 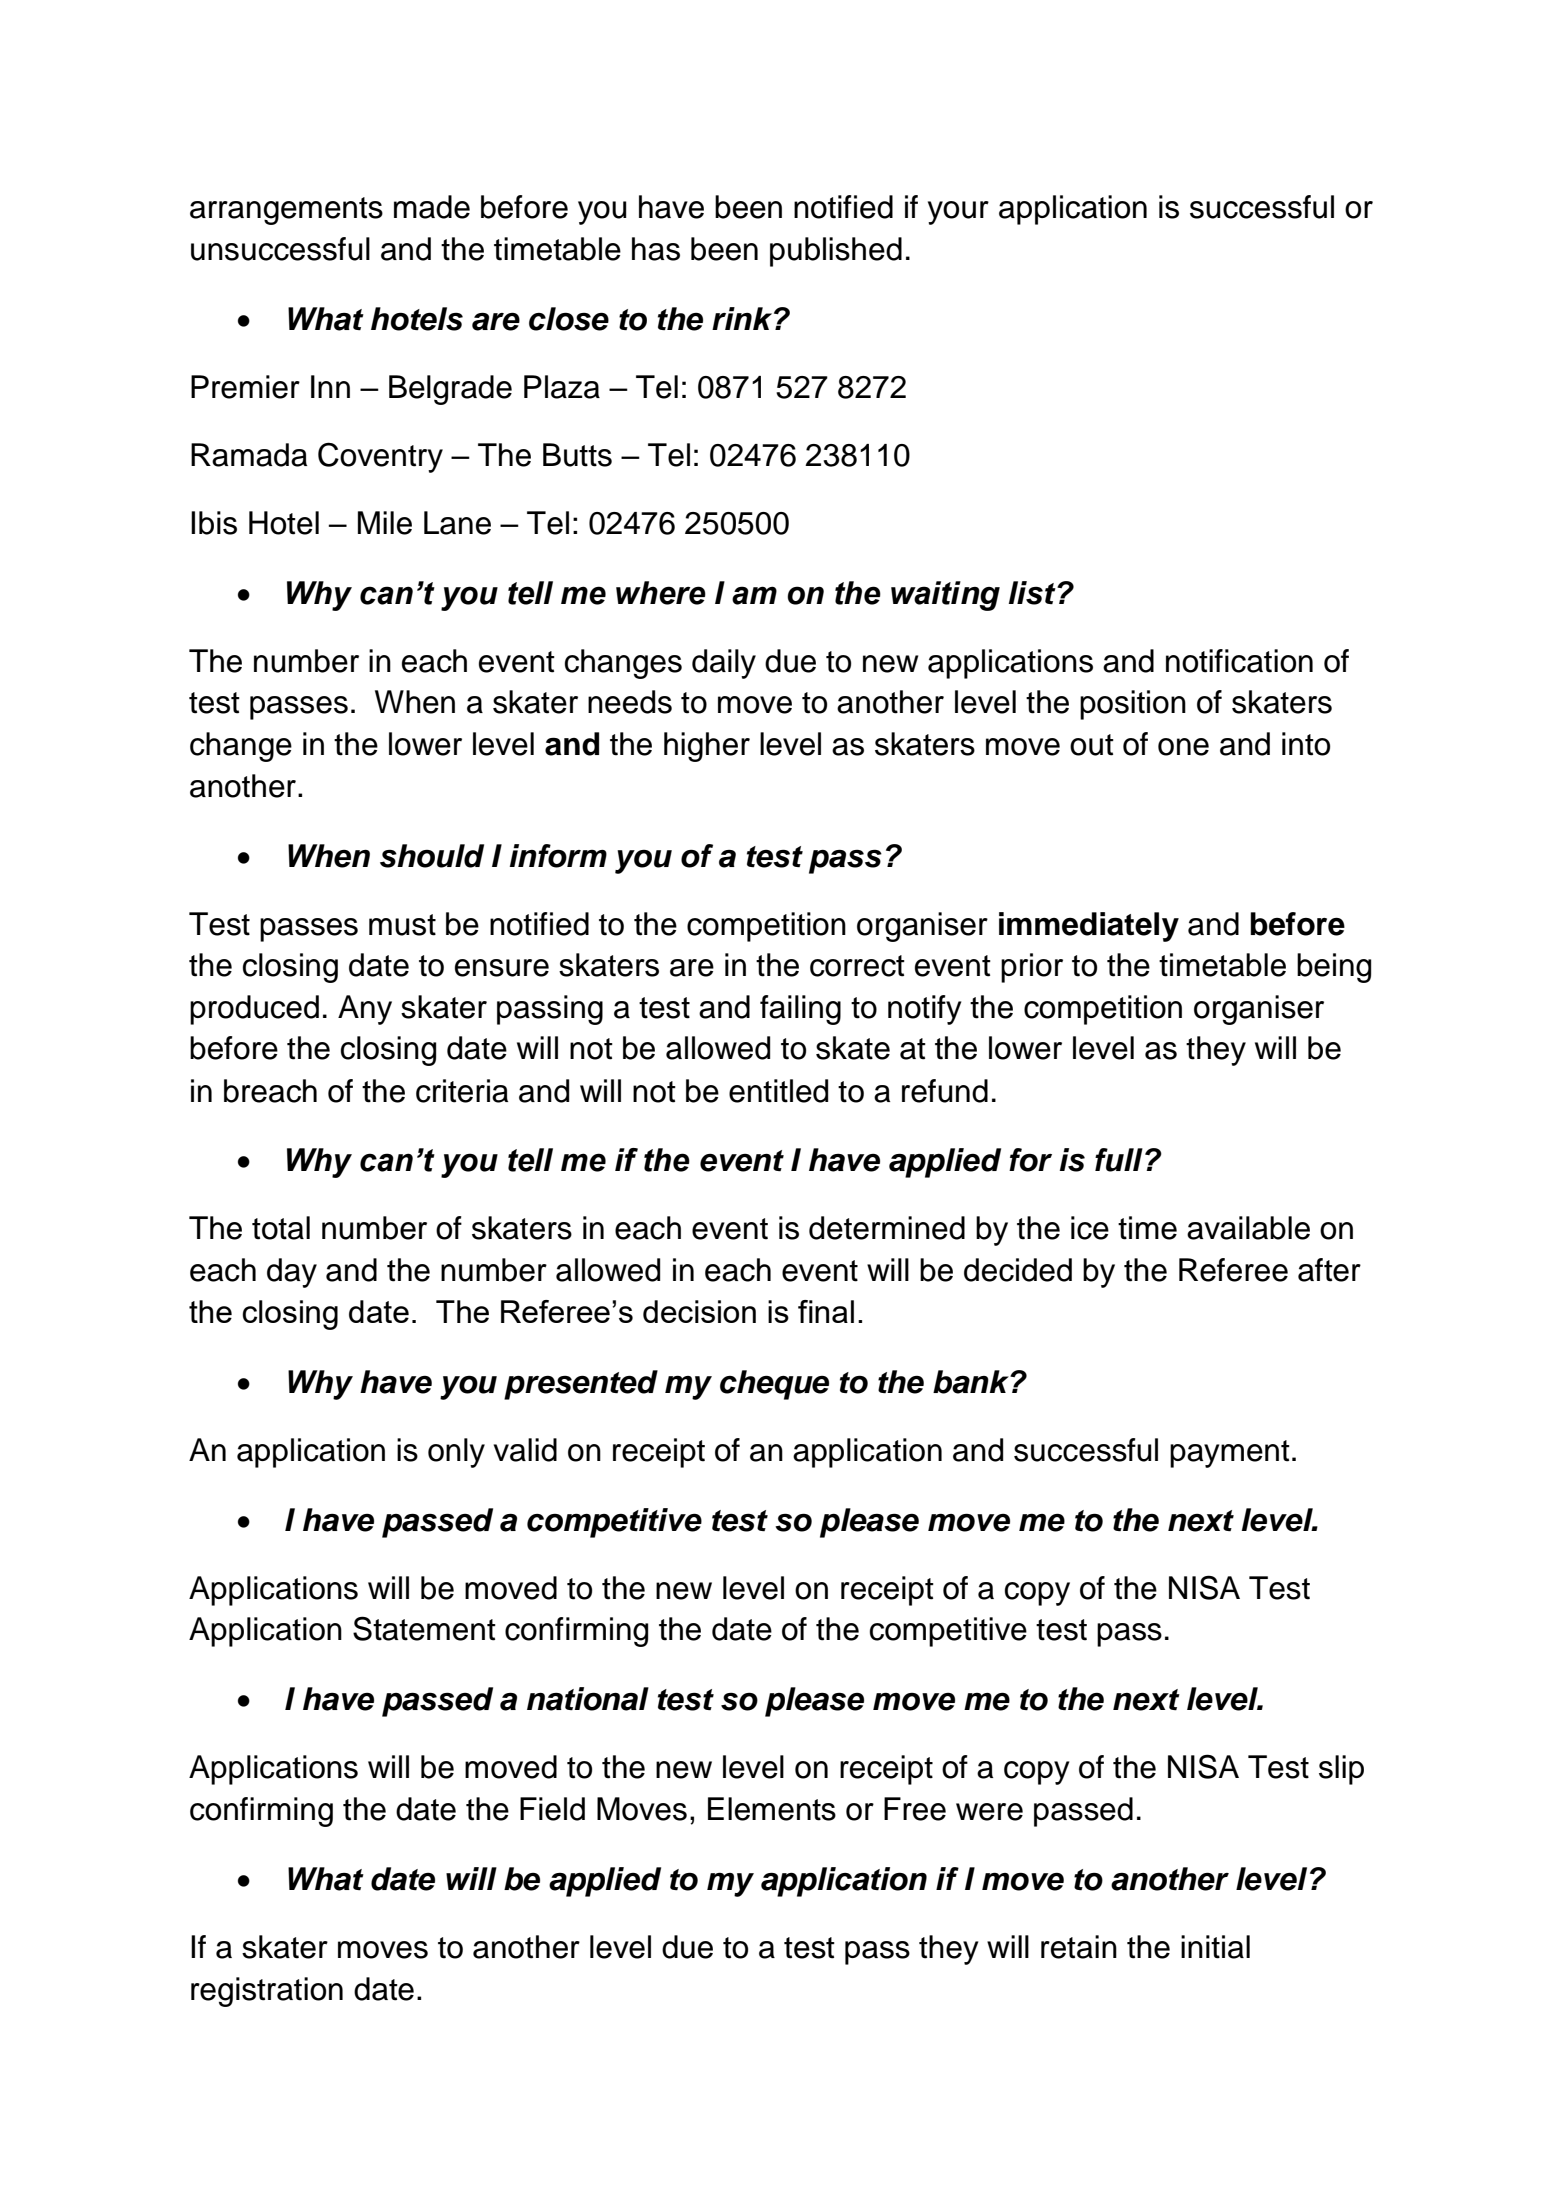 I want to click on full, so click(x=1119, y=1160).
